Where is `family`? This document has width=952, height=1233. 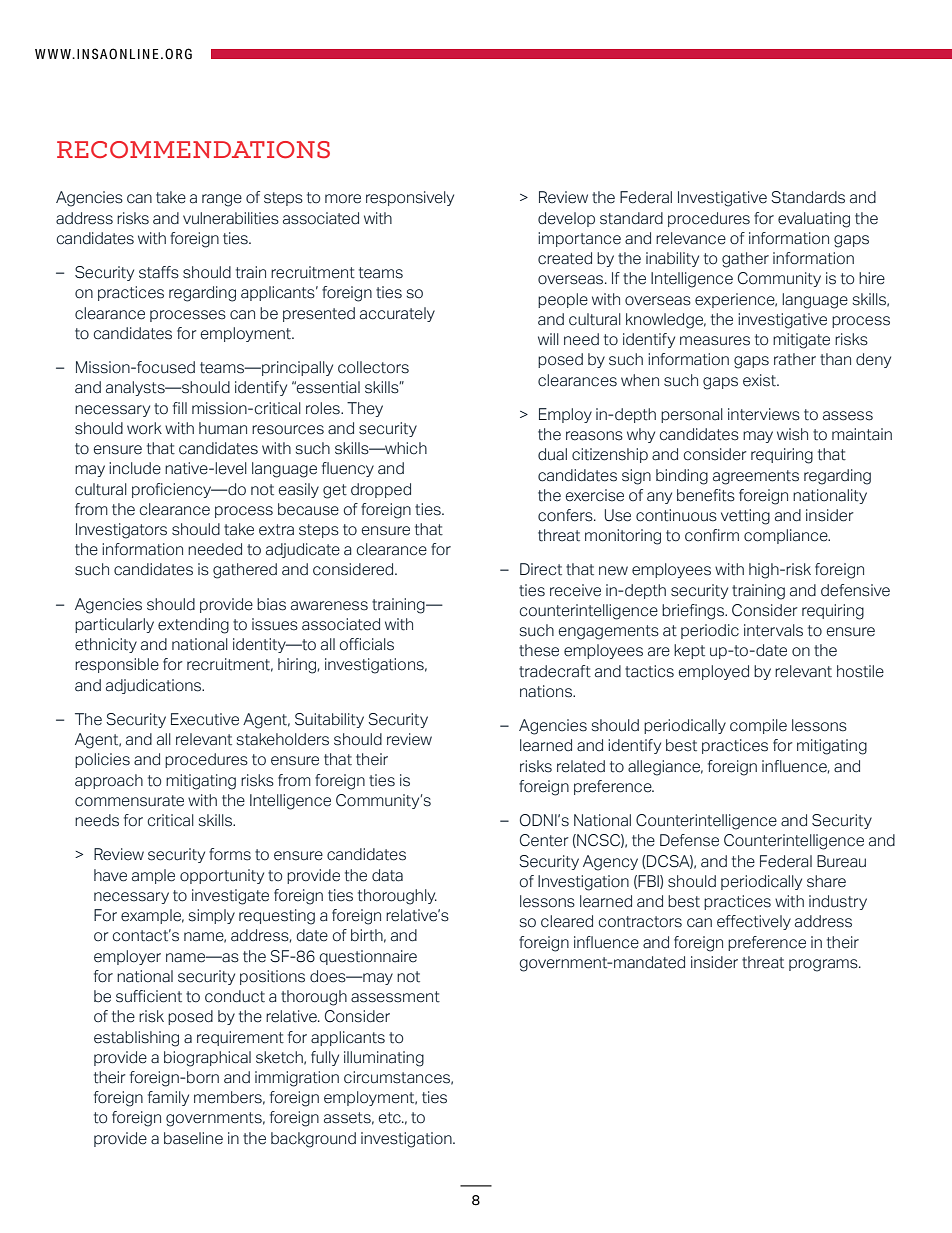 family is located at coordinates (168, 1098).
